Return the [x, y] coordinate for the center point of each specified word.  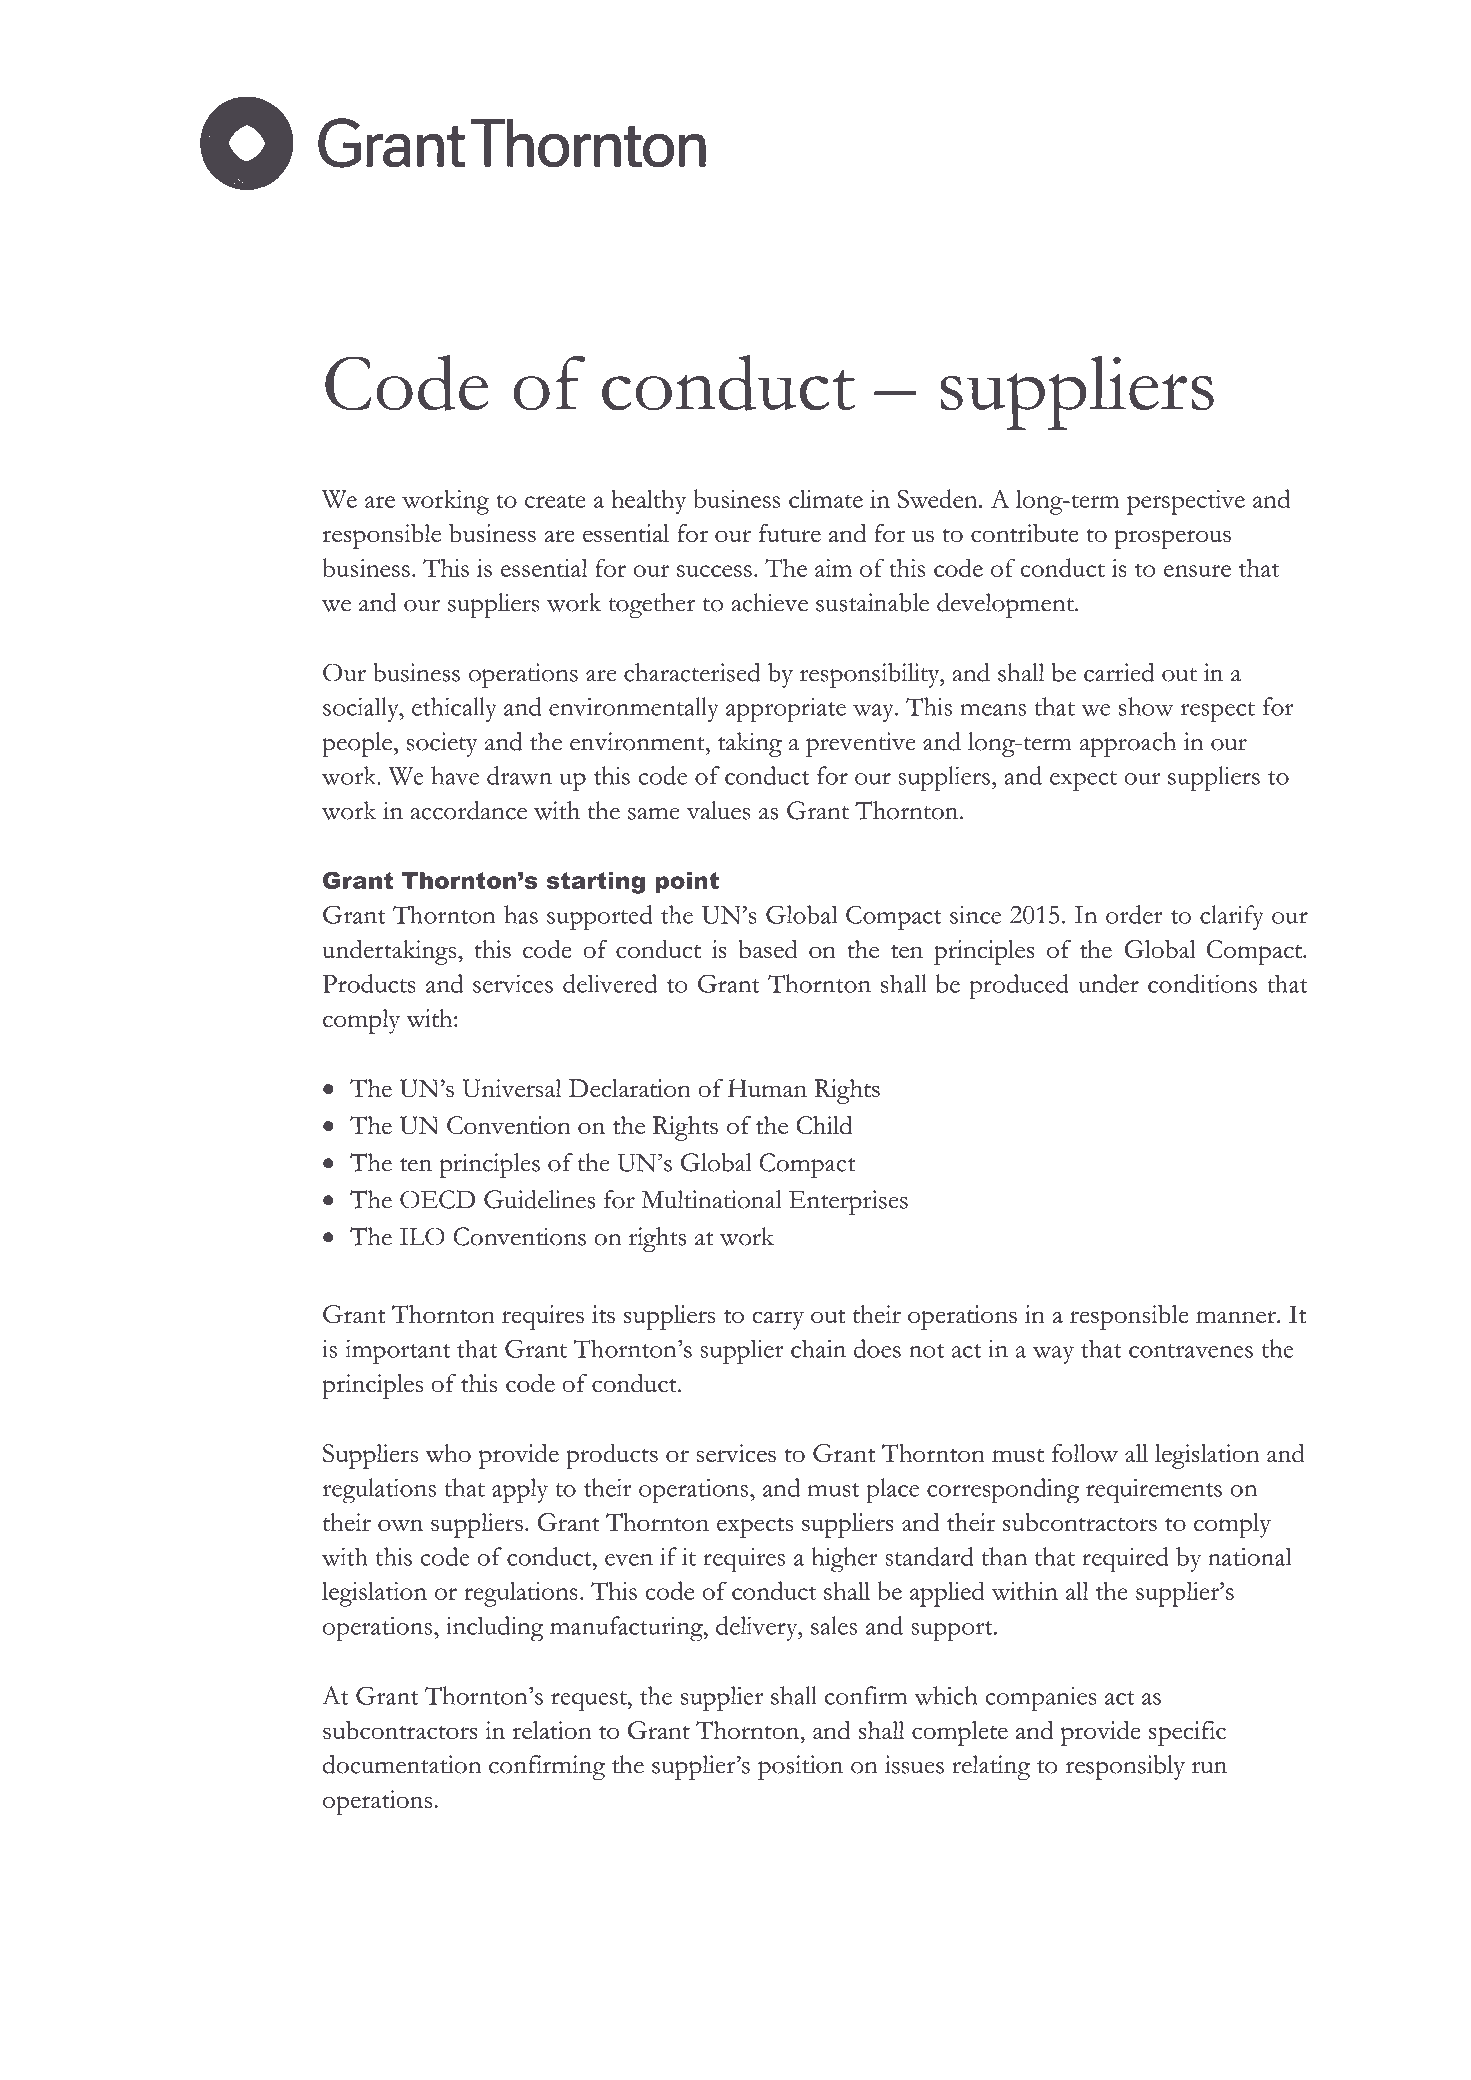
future [790, 533]
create [555, 501]
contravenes [1191, 1351]
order [1134, 914]
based [768, 949]
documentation [402, 1764]
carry [778, 1320]
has [521, 914]
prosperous [1172, 539]
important [397, 1352]
